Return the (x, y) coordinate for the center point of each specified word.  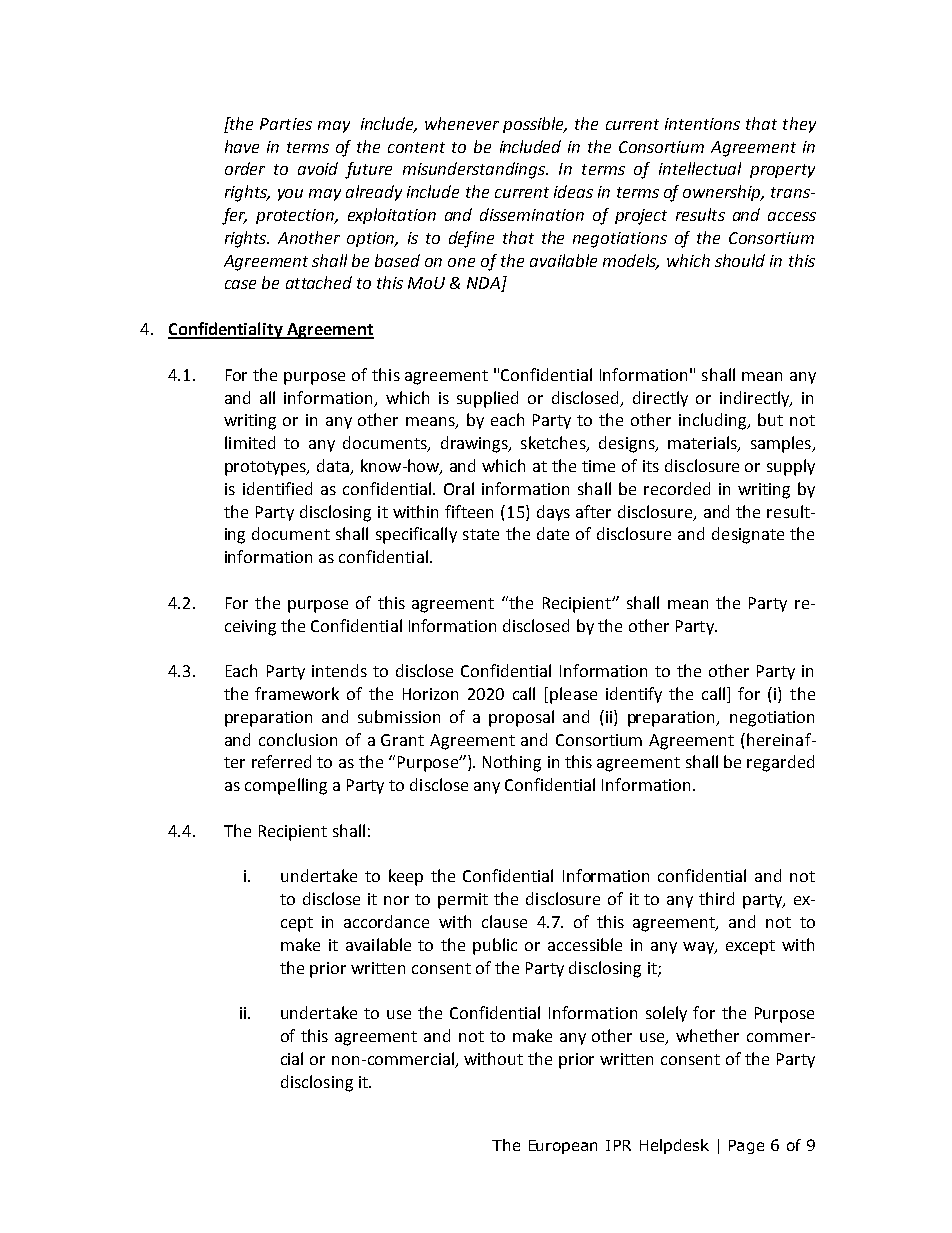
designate (748, 535)
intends (339, 670)
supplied (487, 399)
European (563, 1147)
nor (396, 900)
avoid (318, 168)
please (573, 695)
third (716, 898)
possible (534, 125)
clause (504, 921)
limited (250, 442)
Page (746, 1147)
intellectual (700, 168)
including (714, 421)
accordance (386, 921)
